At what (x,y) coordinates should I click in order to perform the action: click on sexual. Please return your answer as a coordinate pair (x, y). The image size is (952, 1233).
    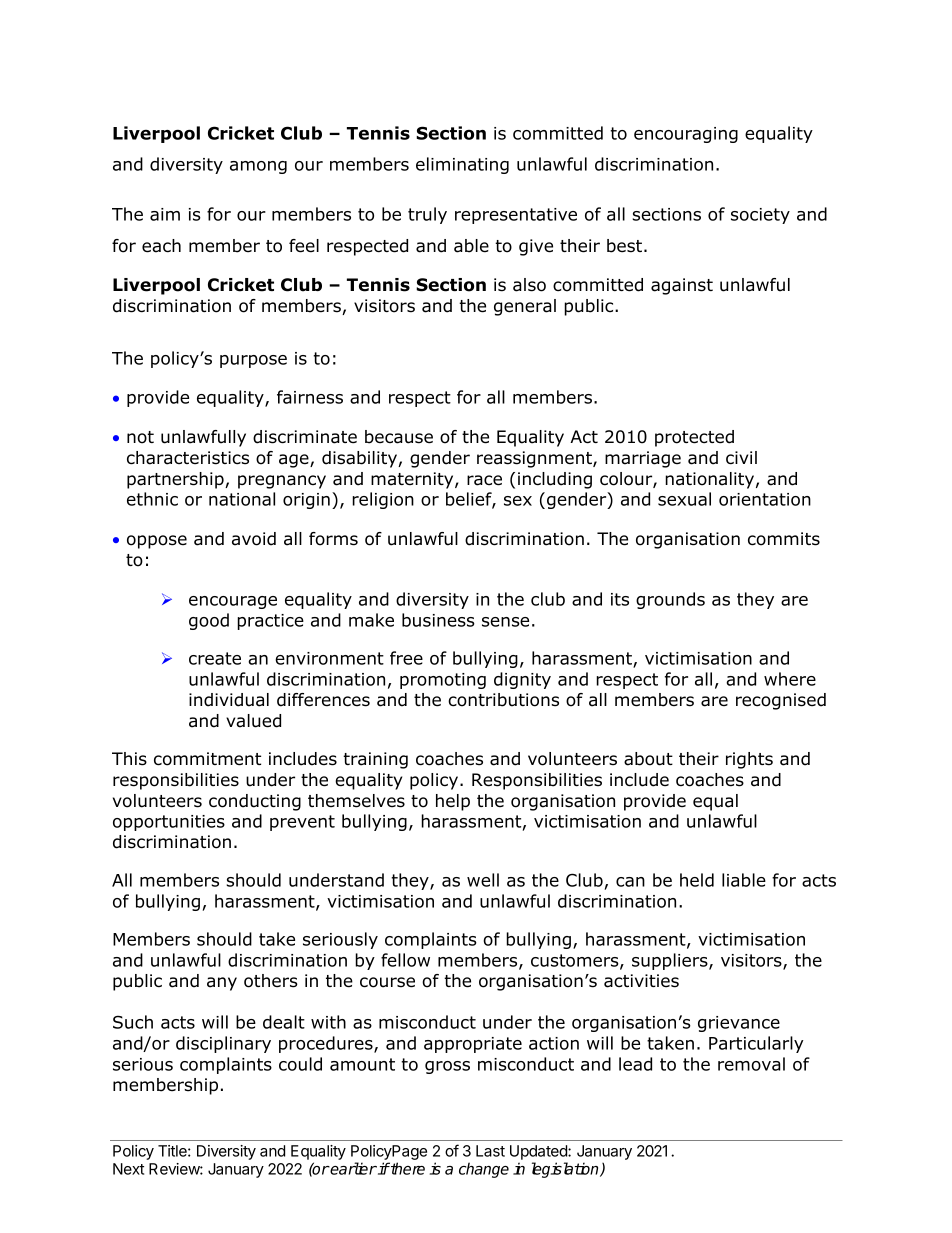
    Looking at the image, I should click on (684, 499).
